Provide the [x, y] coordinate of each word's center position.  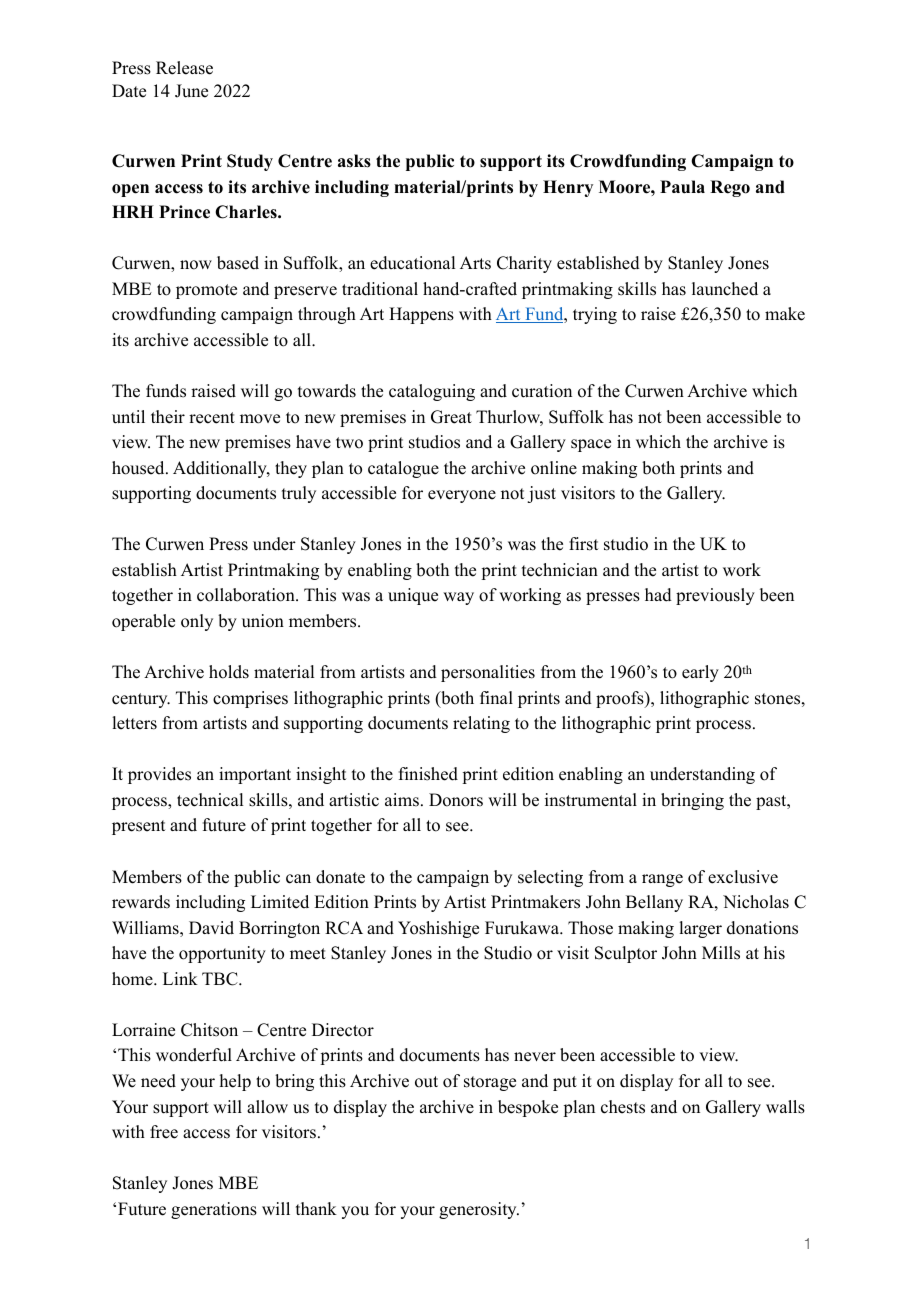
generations [214, 1210]
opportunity [222, 954]
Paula [682, 187]
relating [481, 724]
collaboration [247, 595]
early [700, 673]
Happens [421, 315]
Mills [721, 953]
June [191, 91]
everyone [462, 496]
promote [206, 291]
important [255, 775]
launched [725, 289]
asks [354, 161]
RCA [344, 928]
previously [715, 596]
